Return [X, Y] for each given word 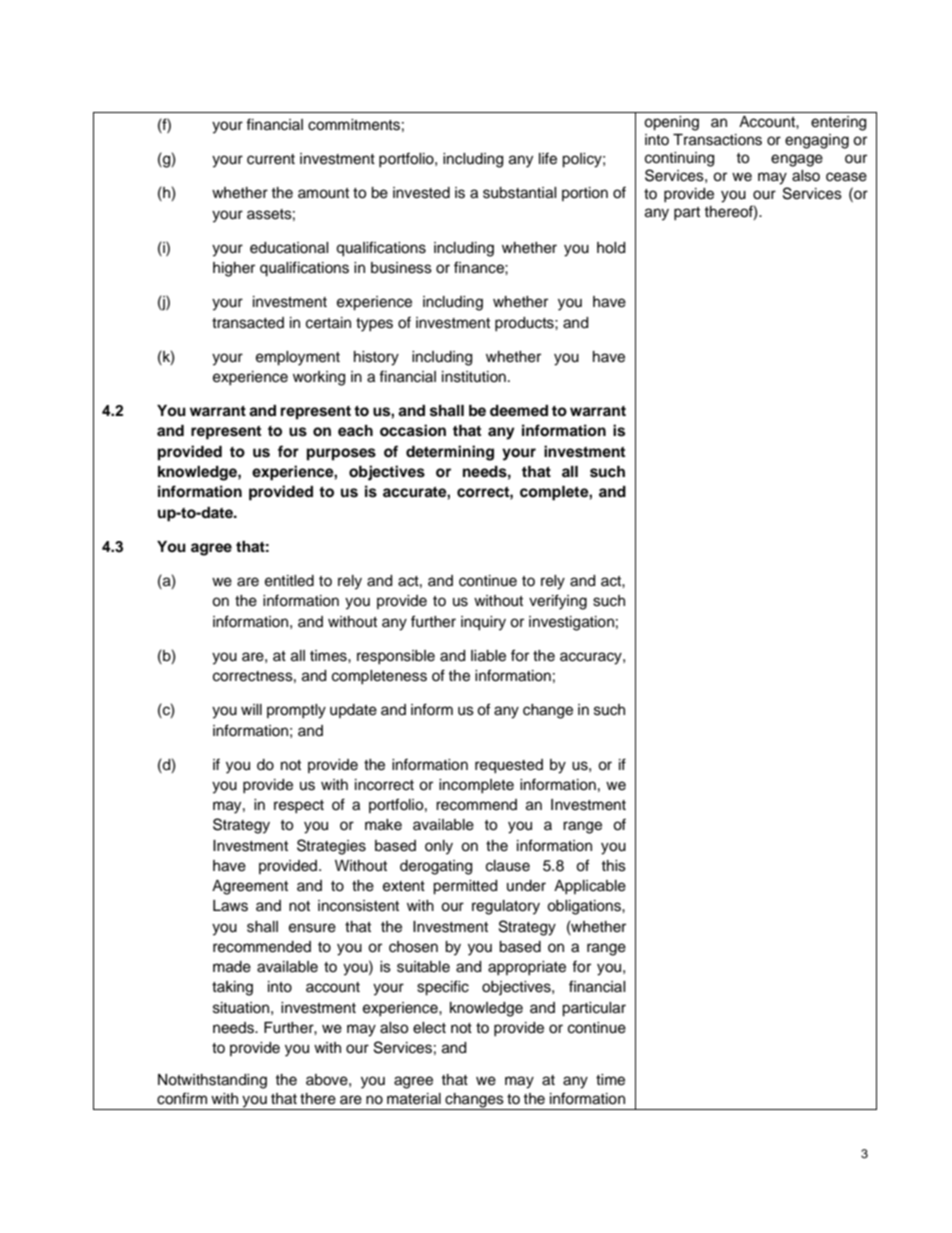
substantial [520, 193]
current [271, 159]
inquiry [483, 623]
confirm [182, 1098]
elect [429, 1028]
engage [797, 160]
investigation [571, 623]
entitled [289, 581]
